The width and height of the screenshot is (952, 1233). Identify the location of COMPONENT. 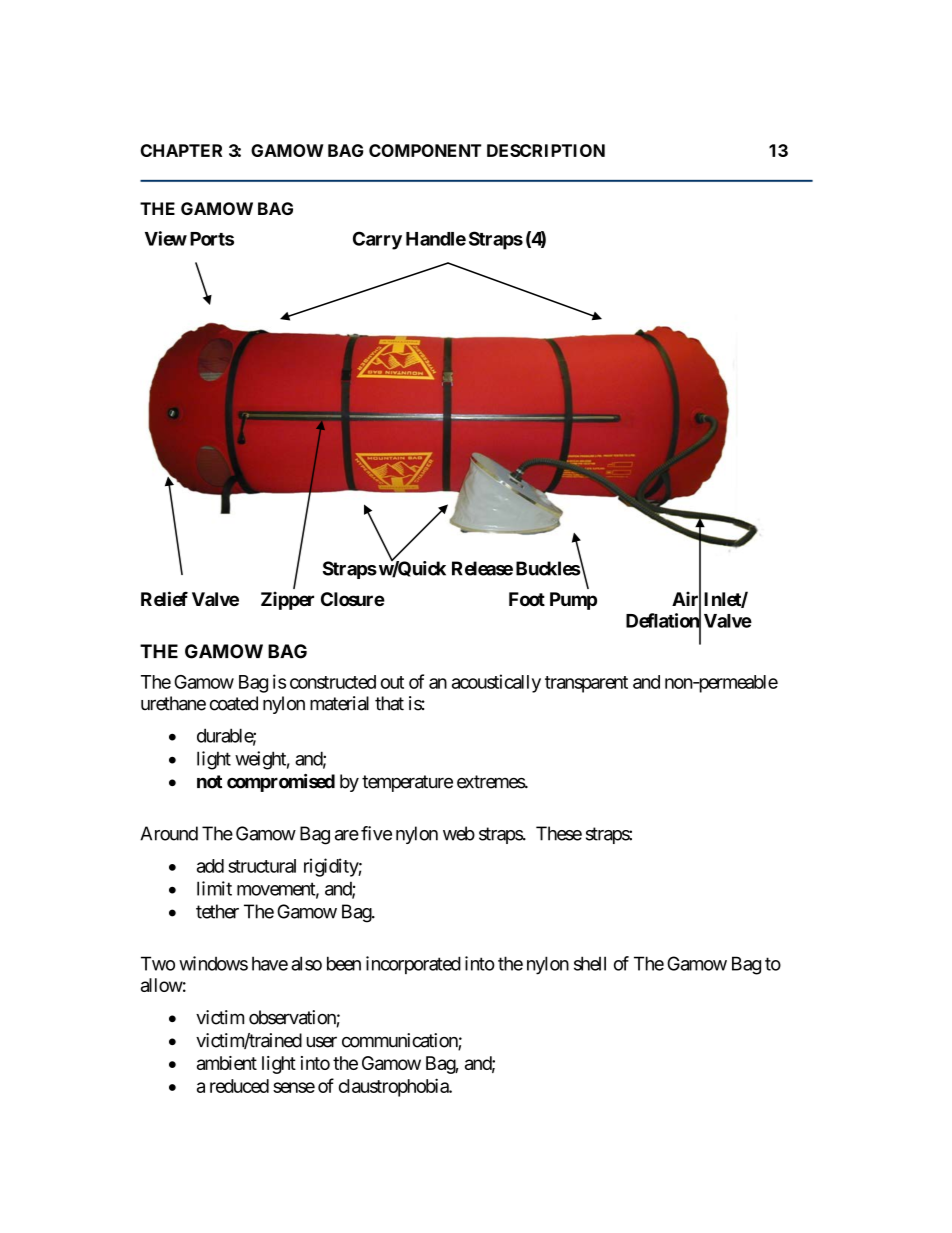
(425, 150).
